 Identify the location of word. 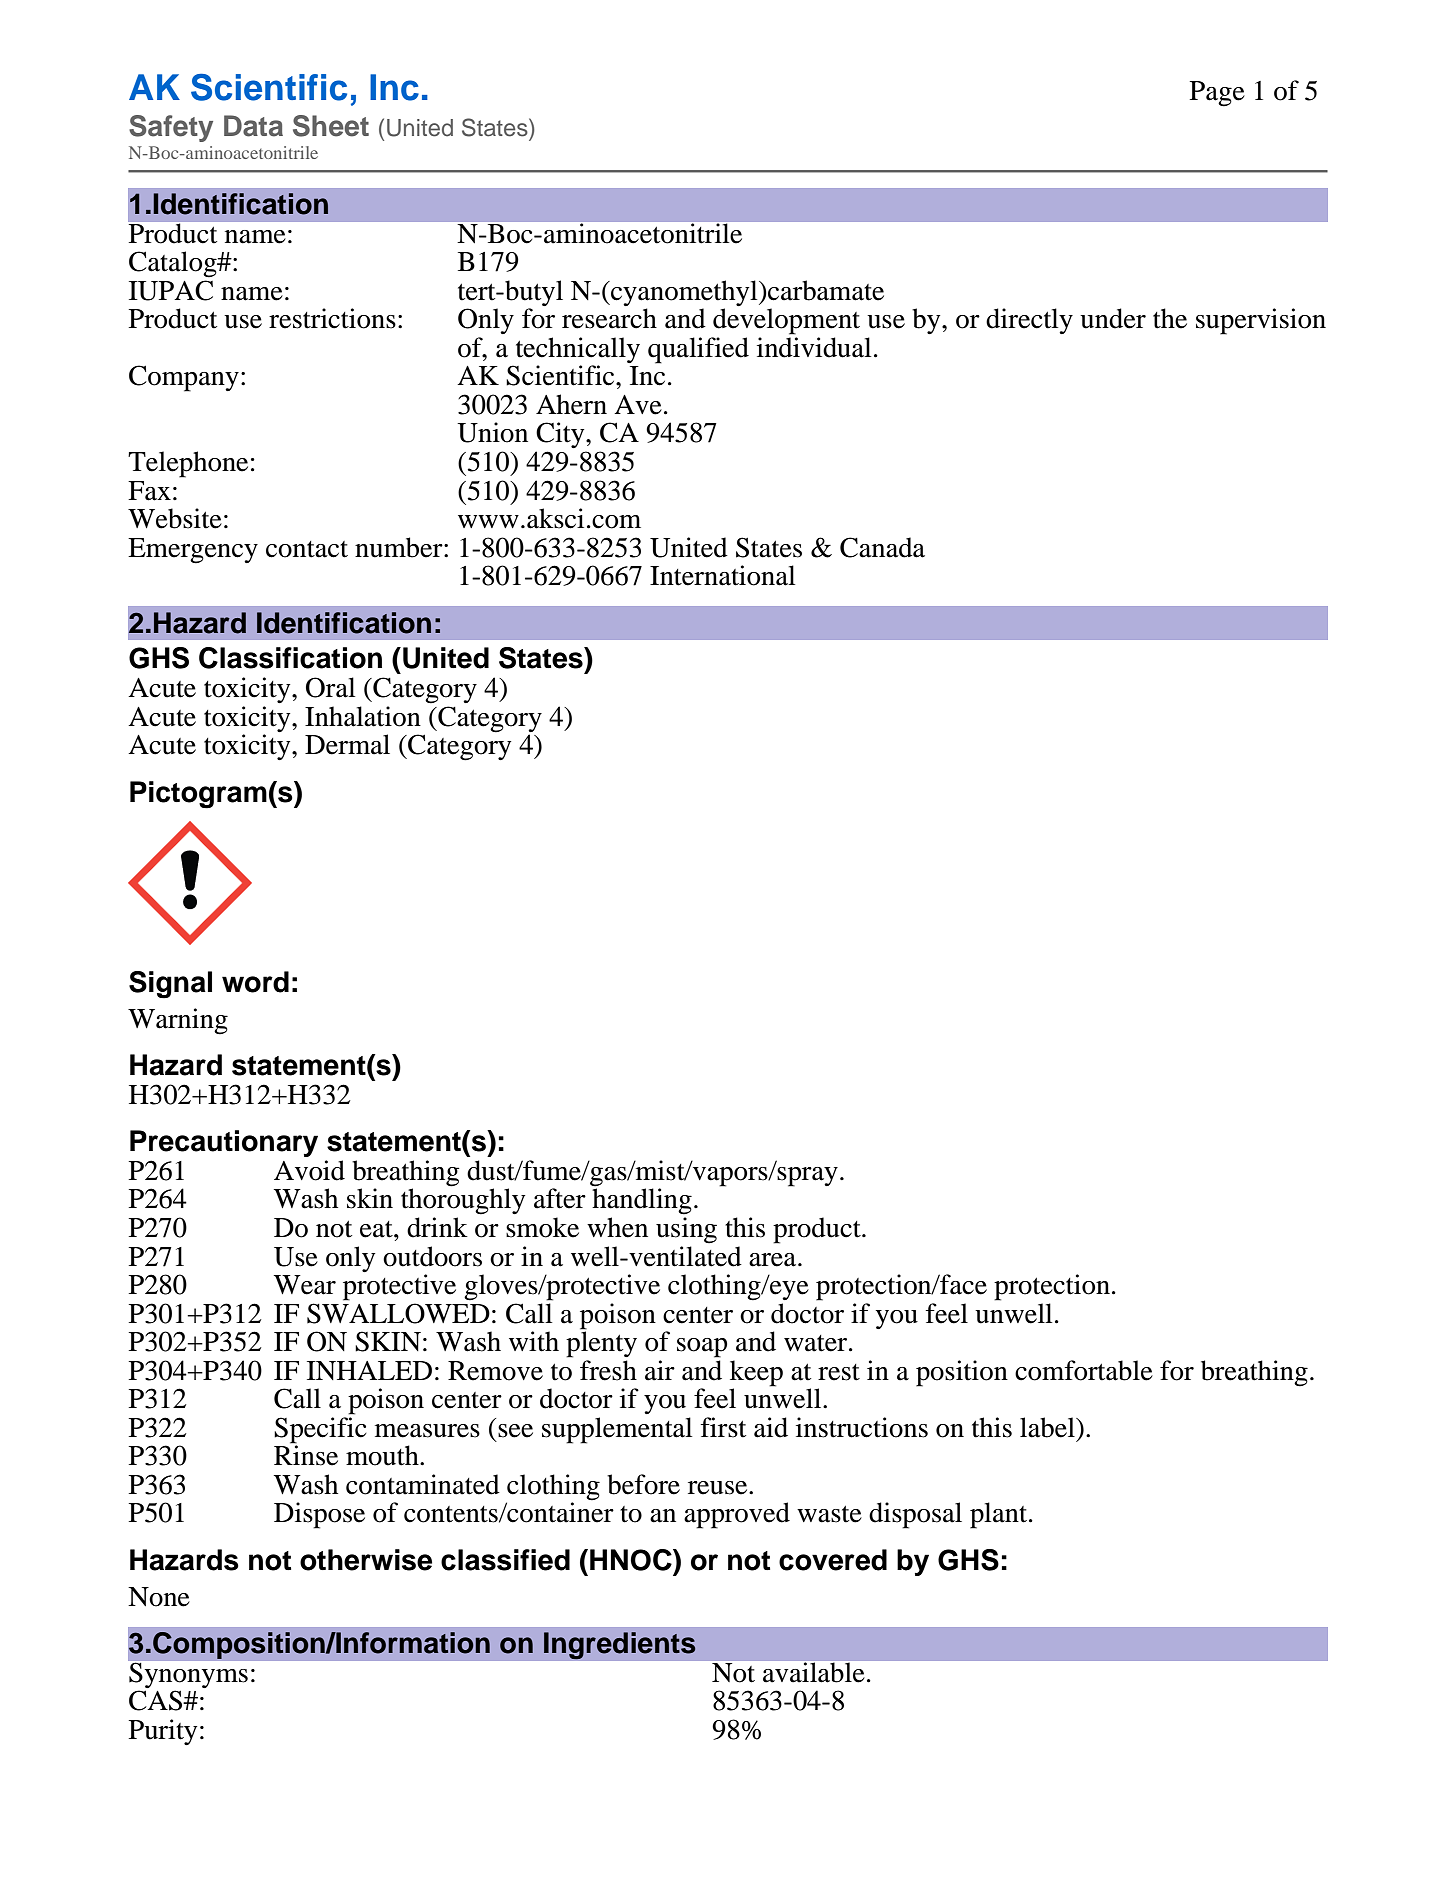
(255, 982).
